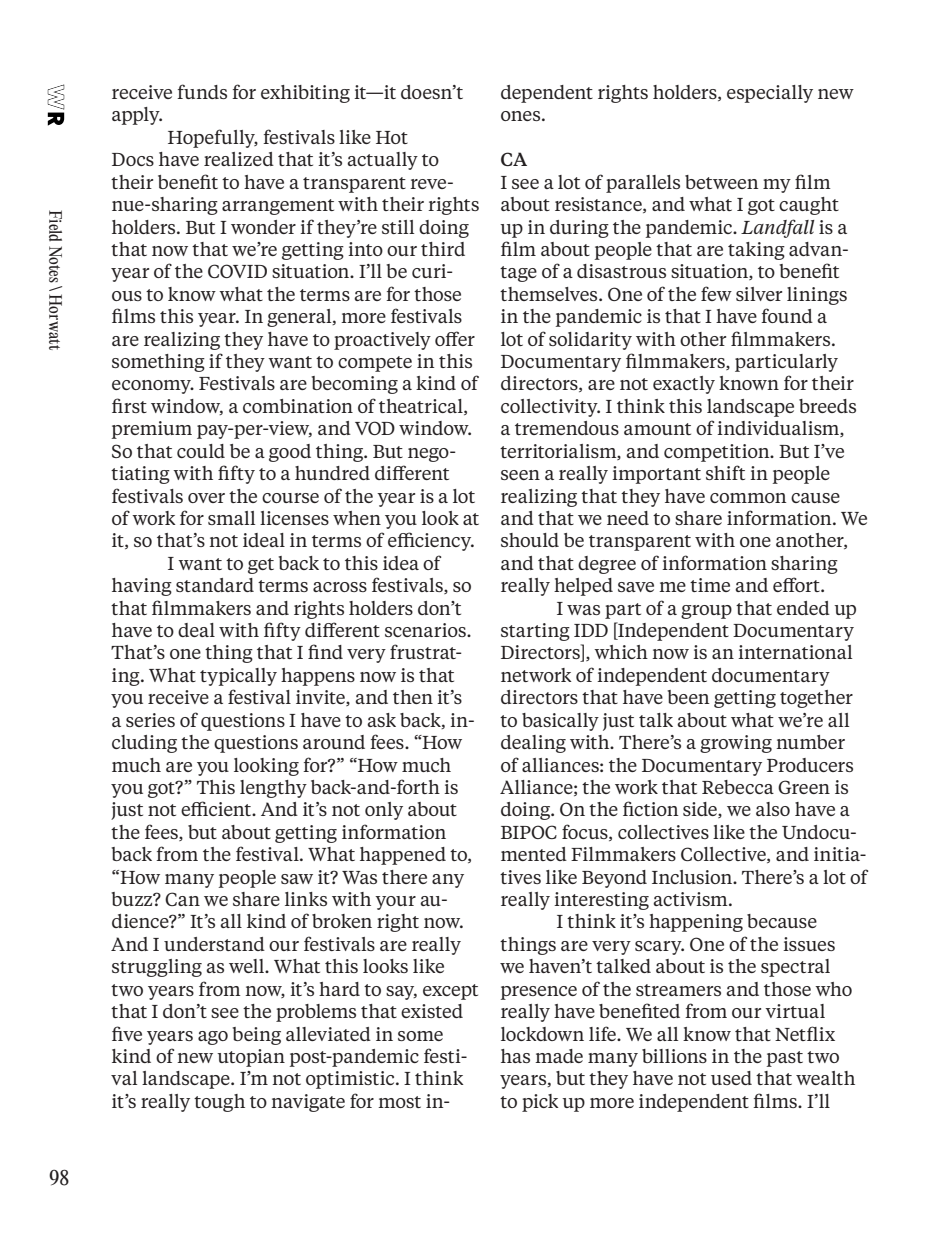 This screenshot has width=952, height=1233. I want to click on tough, so click(219, 1103).
